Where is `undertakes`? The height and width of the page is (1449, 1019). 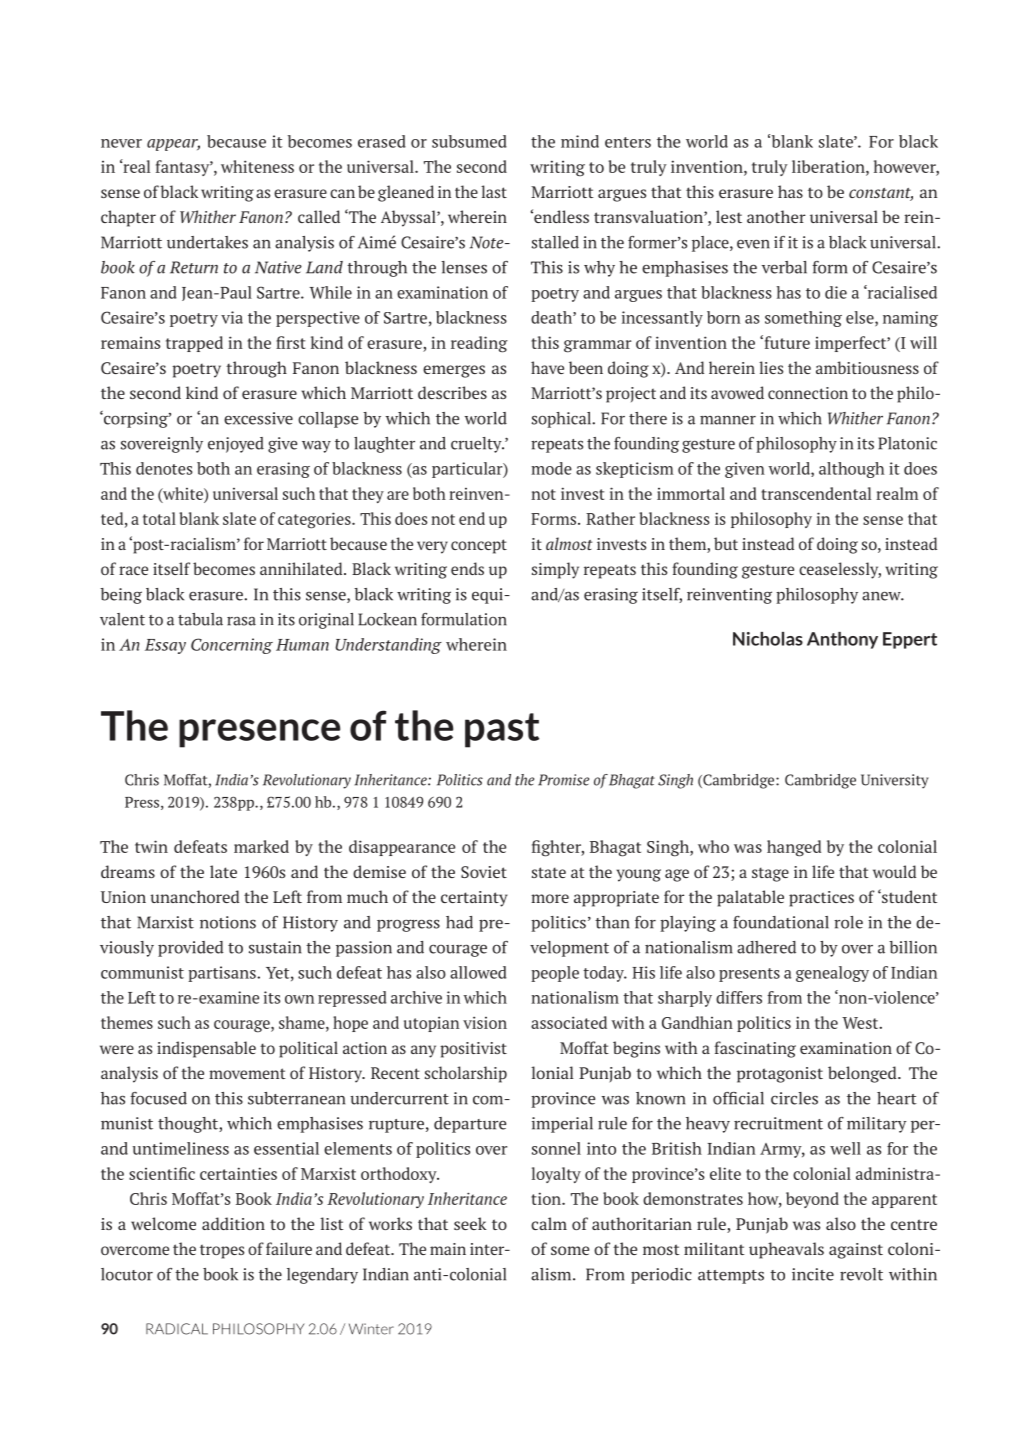
undertakes is located at coordinates (207, 242).
